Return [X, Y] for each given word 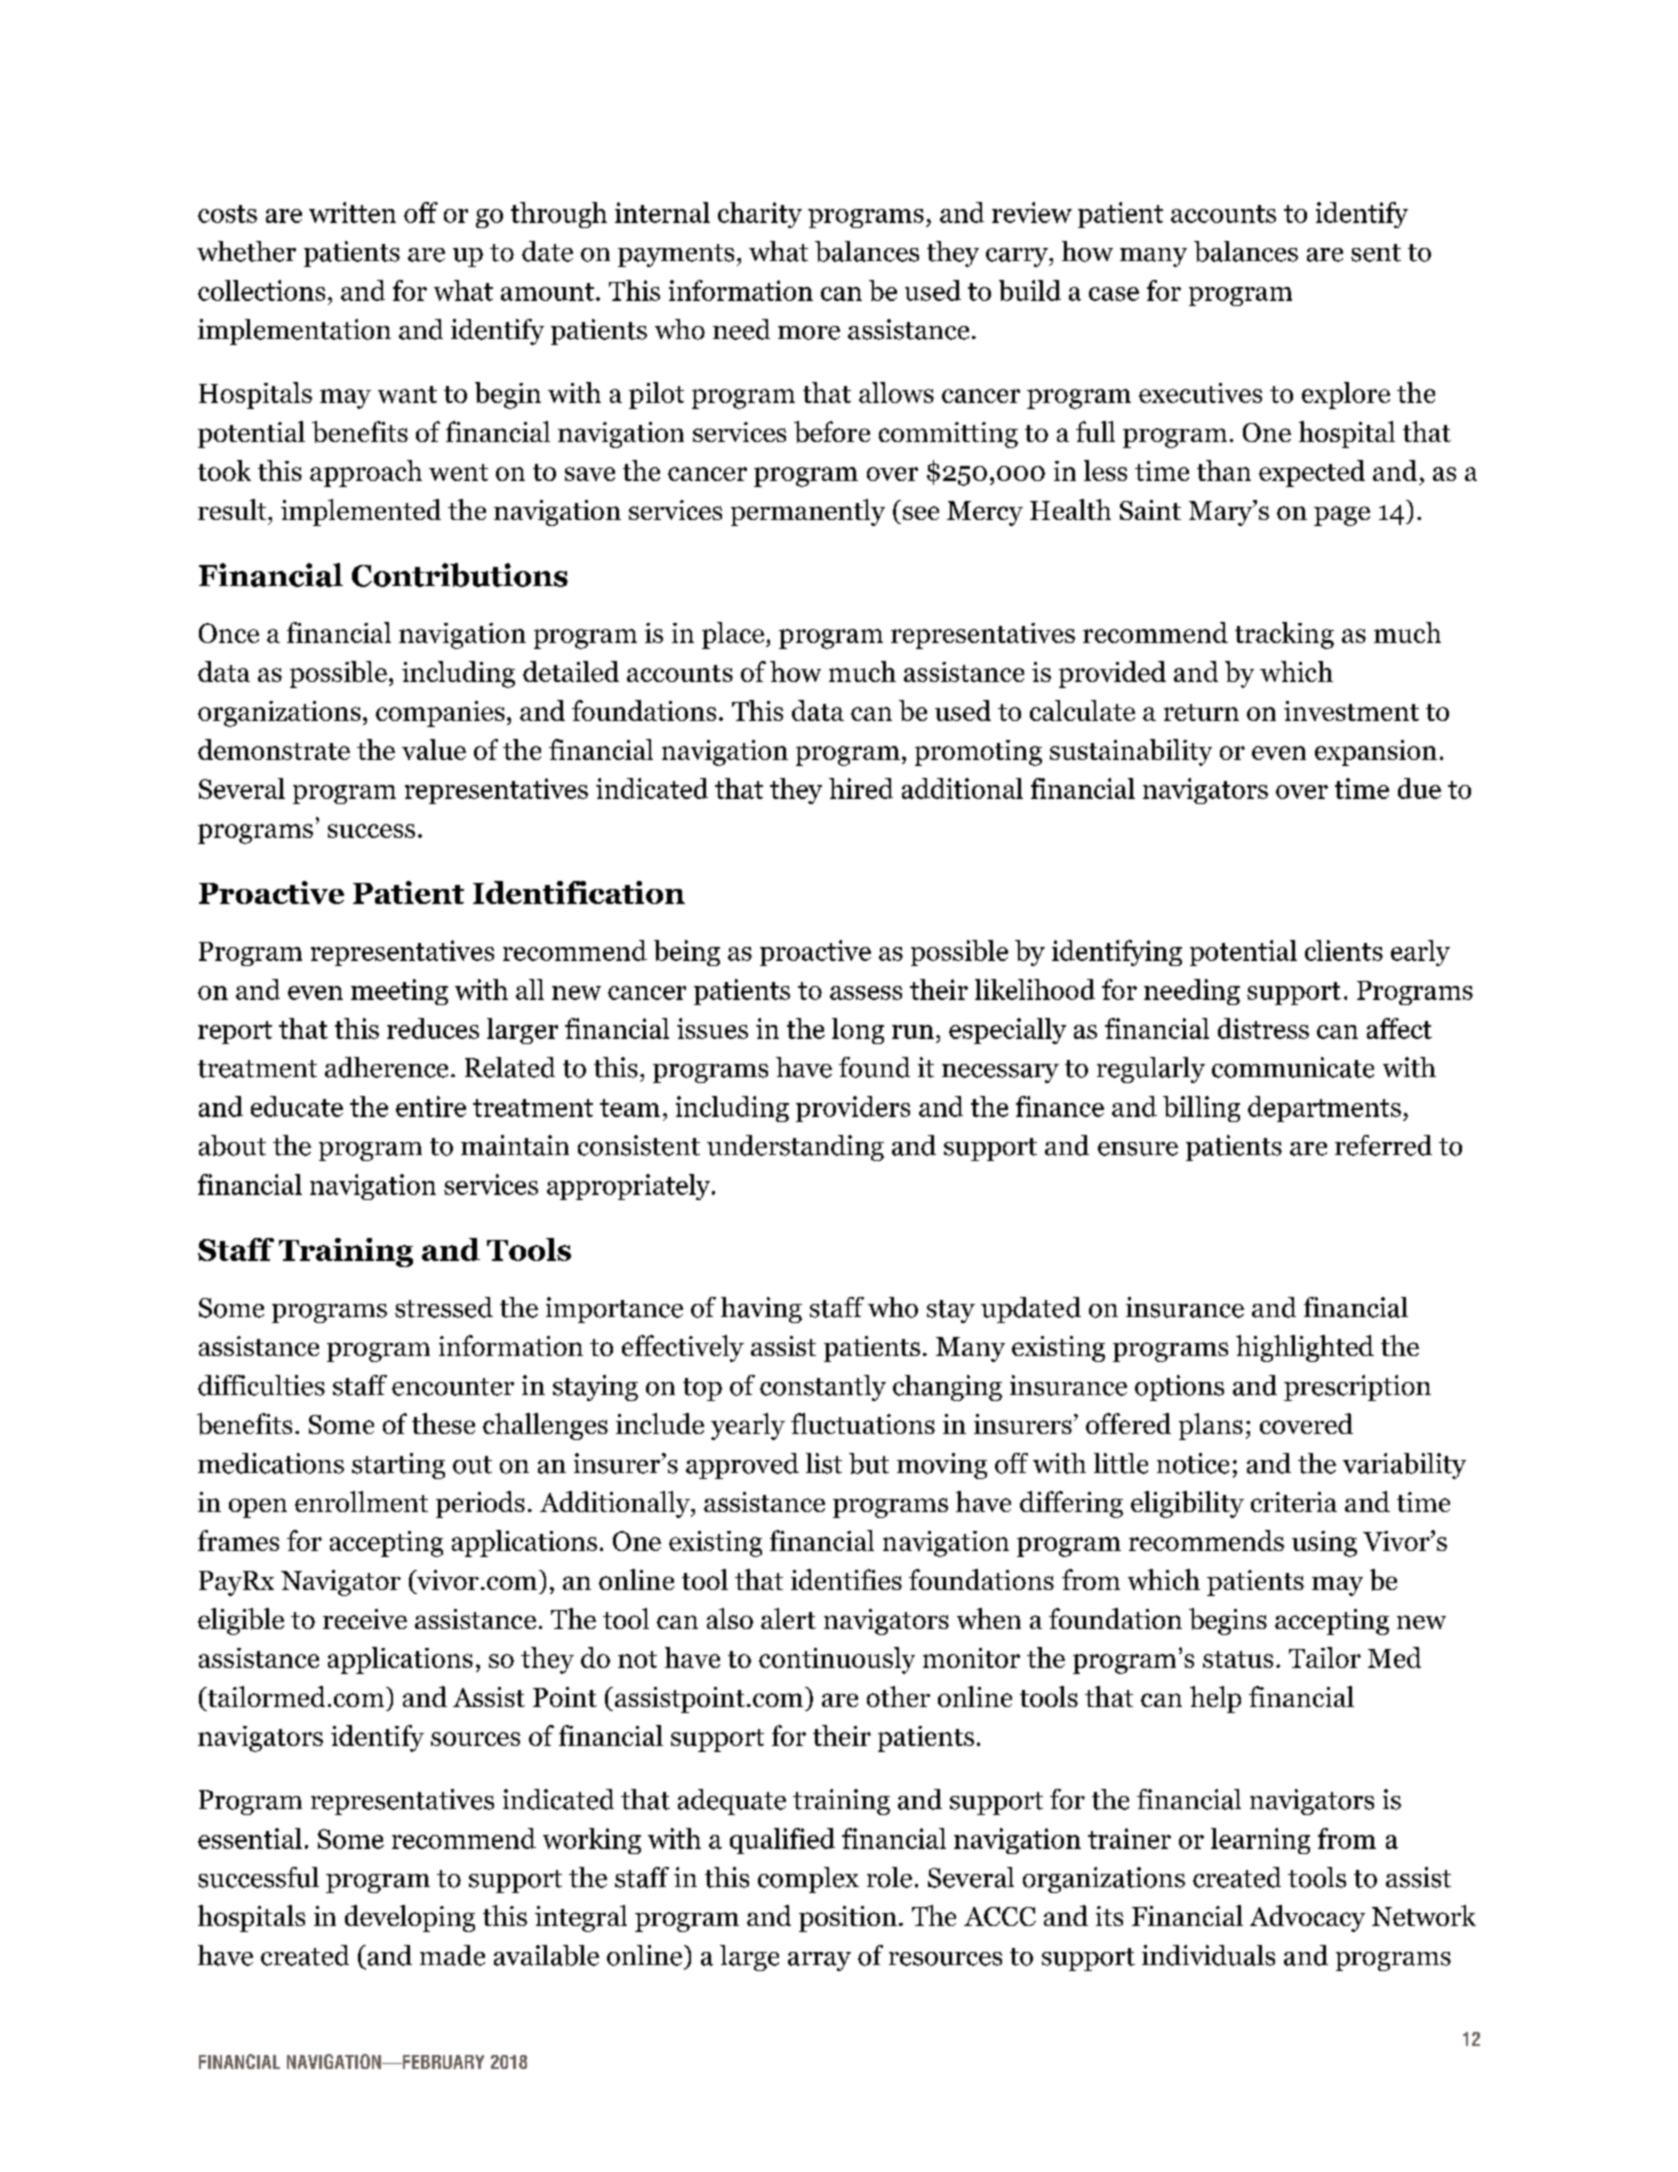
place [734, 635]
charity [760, 215]
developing [410, 1918]
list [824, 1463]
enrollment [361, 1501]
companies [440, 714]
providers [853, 1109]
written [352, 212]
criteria [1294, 1502]
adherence [386, 1067]
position [848, 1919]
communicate [1293, 1067]
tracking [1284, 635]
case [1114, 294]
